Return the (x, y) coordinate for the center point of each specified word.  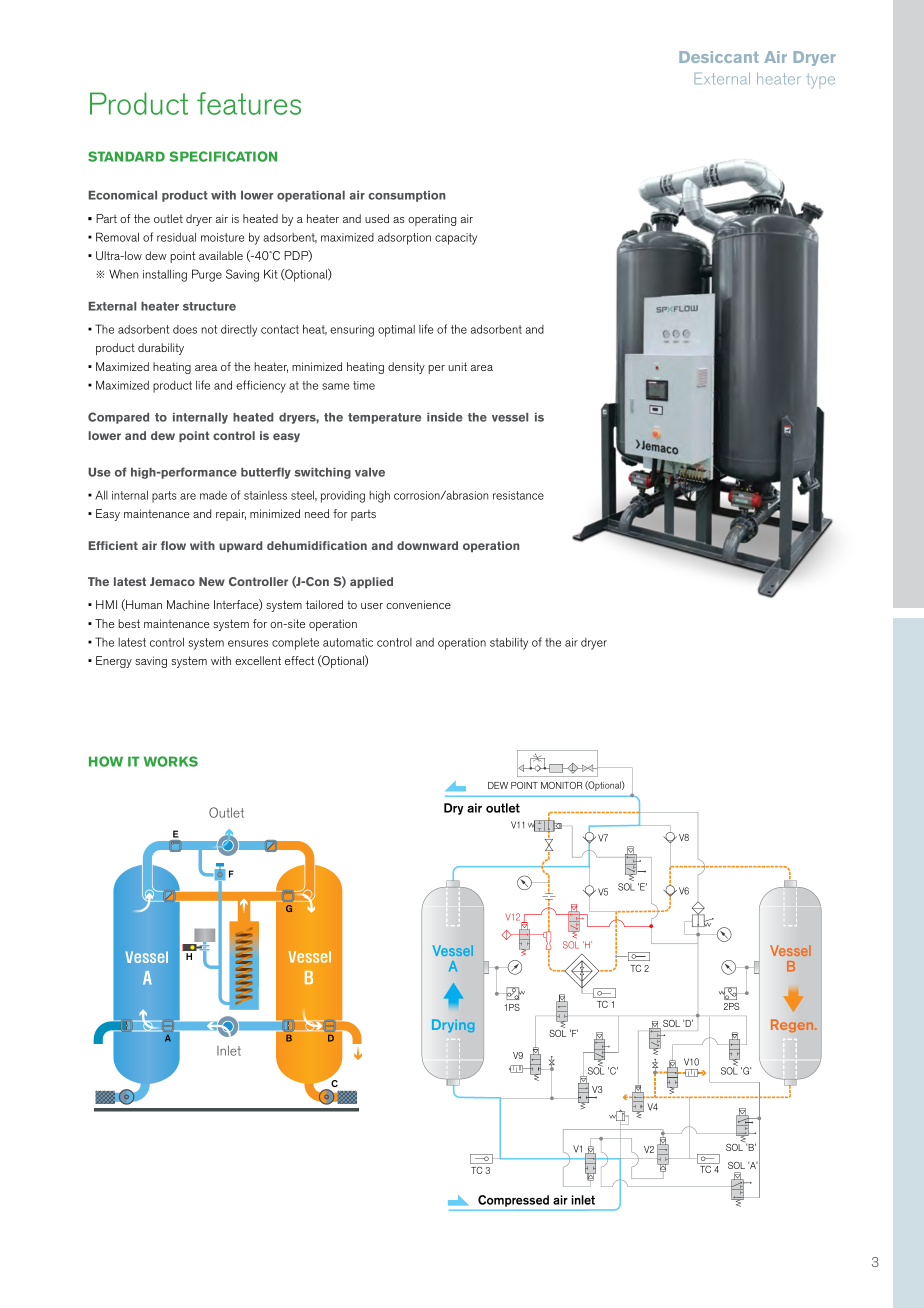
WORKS (171, 761)
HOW (106, 761)
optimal (396, 331)
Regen (793, 1025)
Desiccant (719, 57)
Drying (453, 1025)
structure (209, 306)
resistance (518, 495)
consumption (406, 196)
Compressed (513, 1201)
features (249, 103)
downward (427, 545)
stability (509, 643)
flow (173, 545)
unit (457, 366)
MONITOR (561, 785)
